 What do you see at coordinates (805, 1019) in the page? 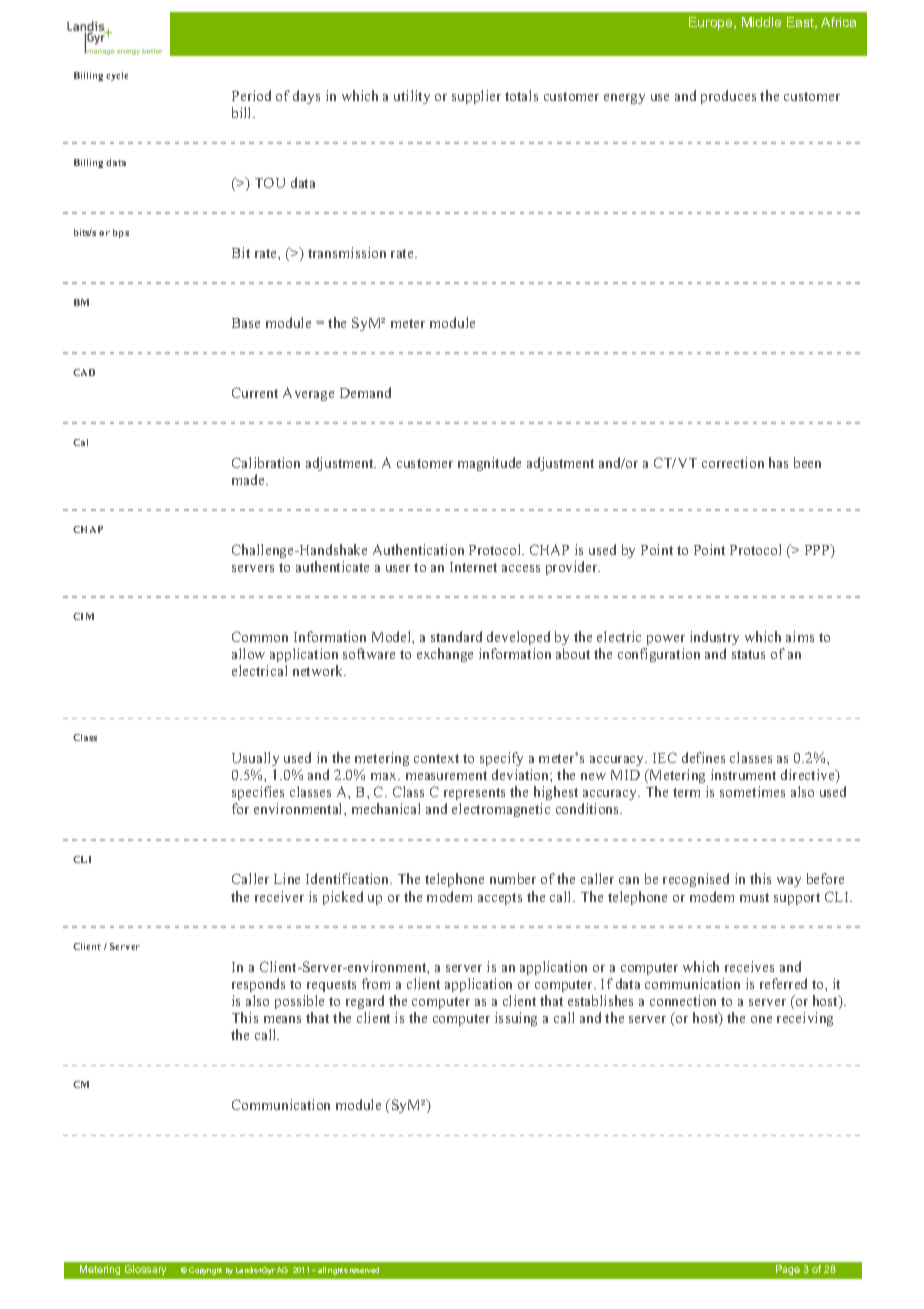
I see `receiving` at bounding box center [805, 1019].
